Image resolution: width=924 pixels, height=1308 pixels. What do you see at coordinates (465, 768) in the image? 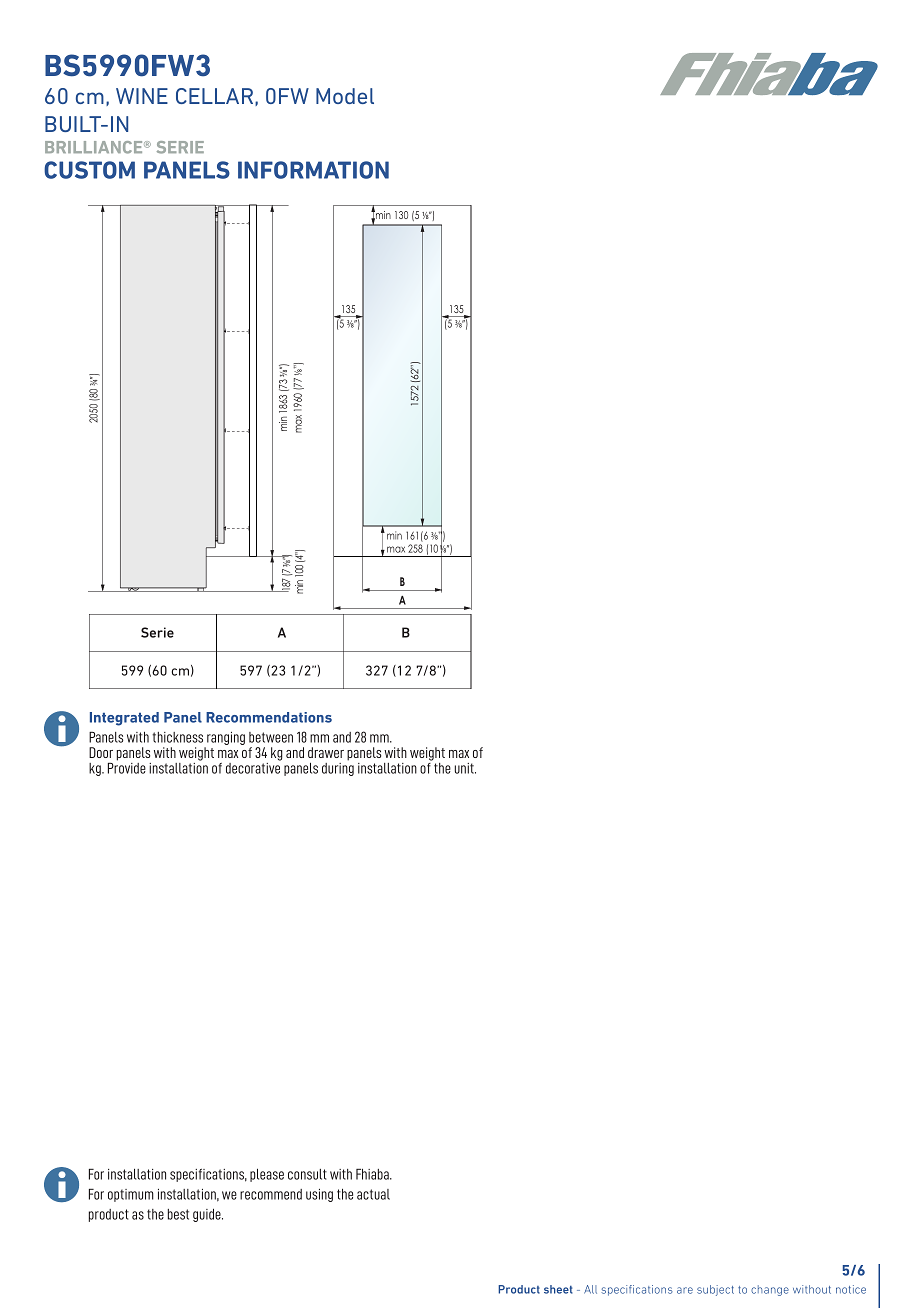
I see `unit` at bounding box center [465, 768].
